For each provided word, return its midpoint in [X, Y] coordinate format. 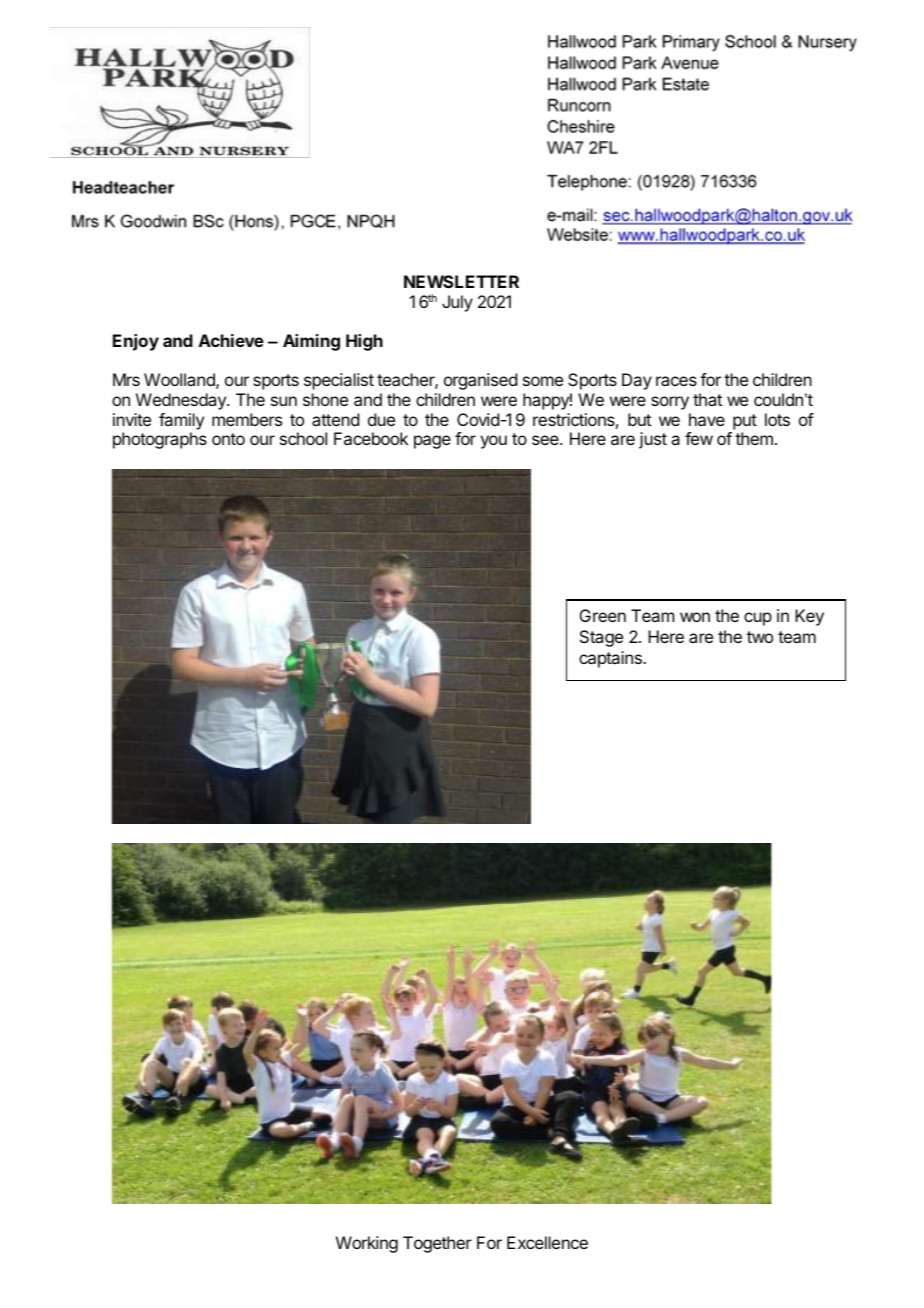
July [457, 303]
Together [437, 1244]
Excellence [547, 1242]
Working [367, 1244]
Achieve [231, 340]
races [676, 381]
